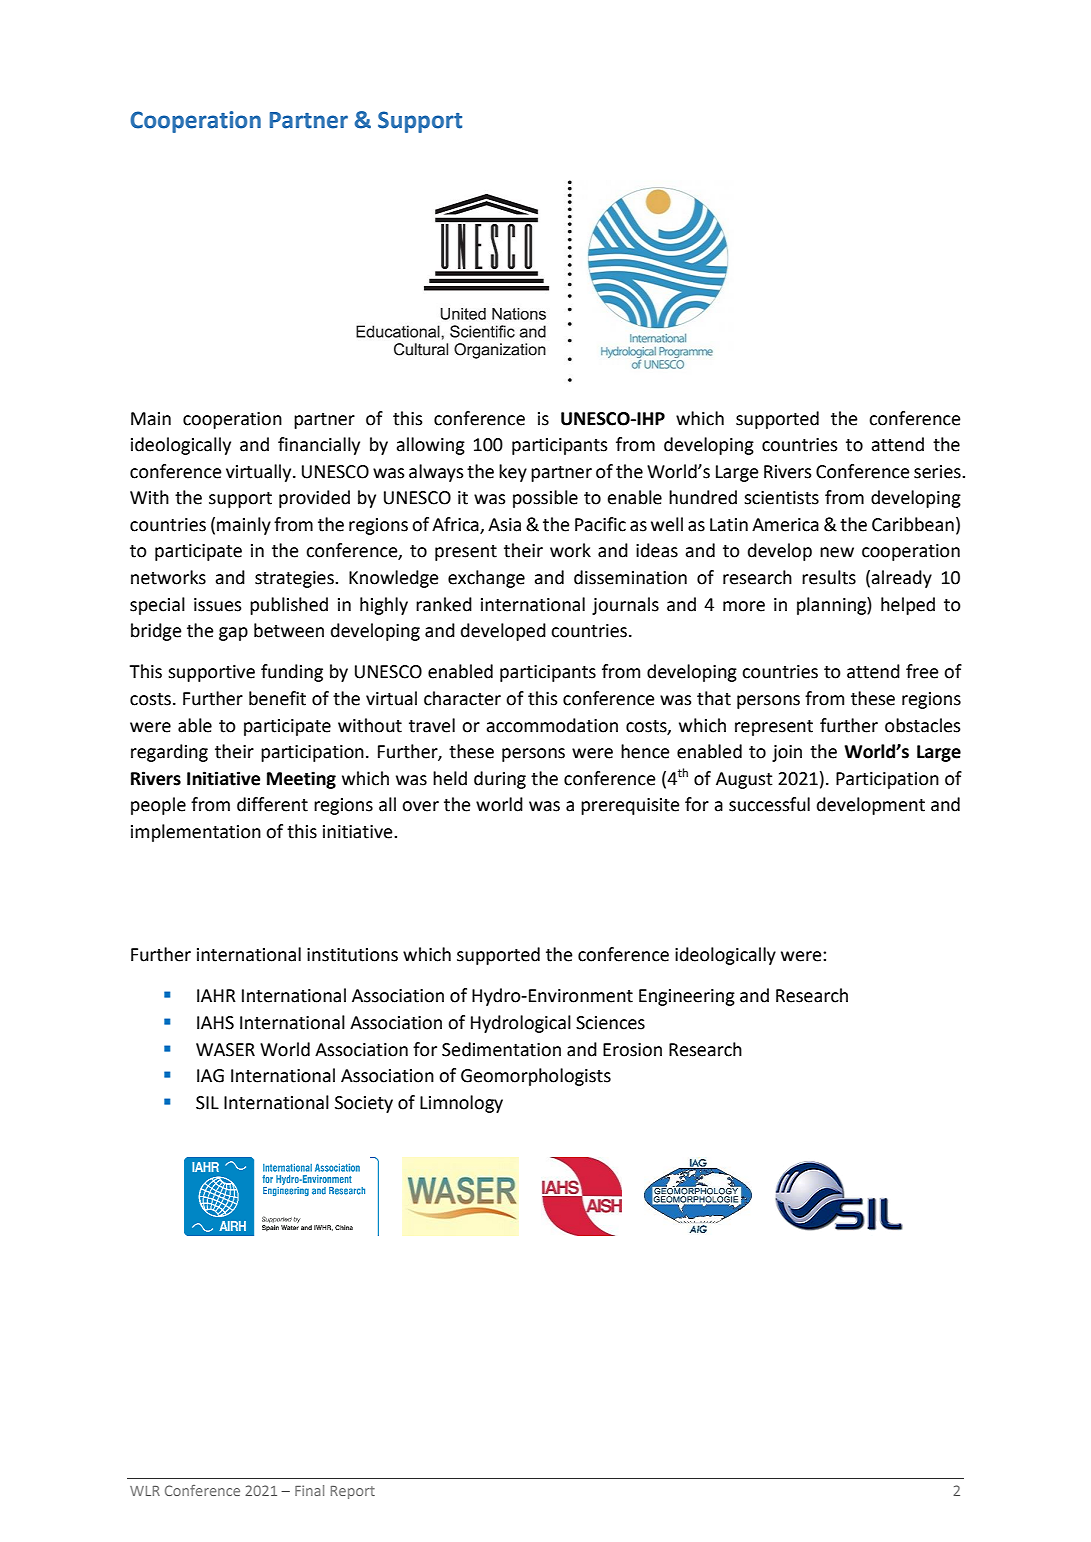 This screenshot has height=1542, width=1091. Describe the element at coordinates (545, 499) in the screenshot. I see `possible` at that location.
